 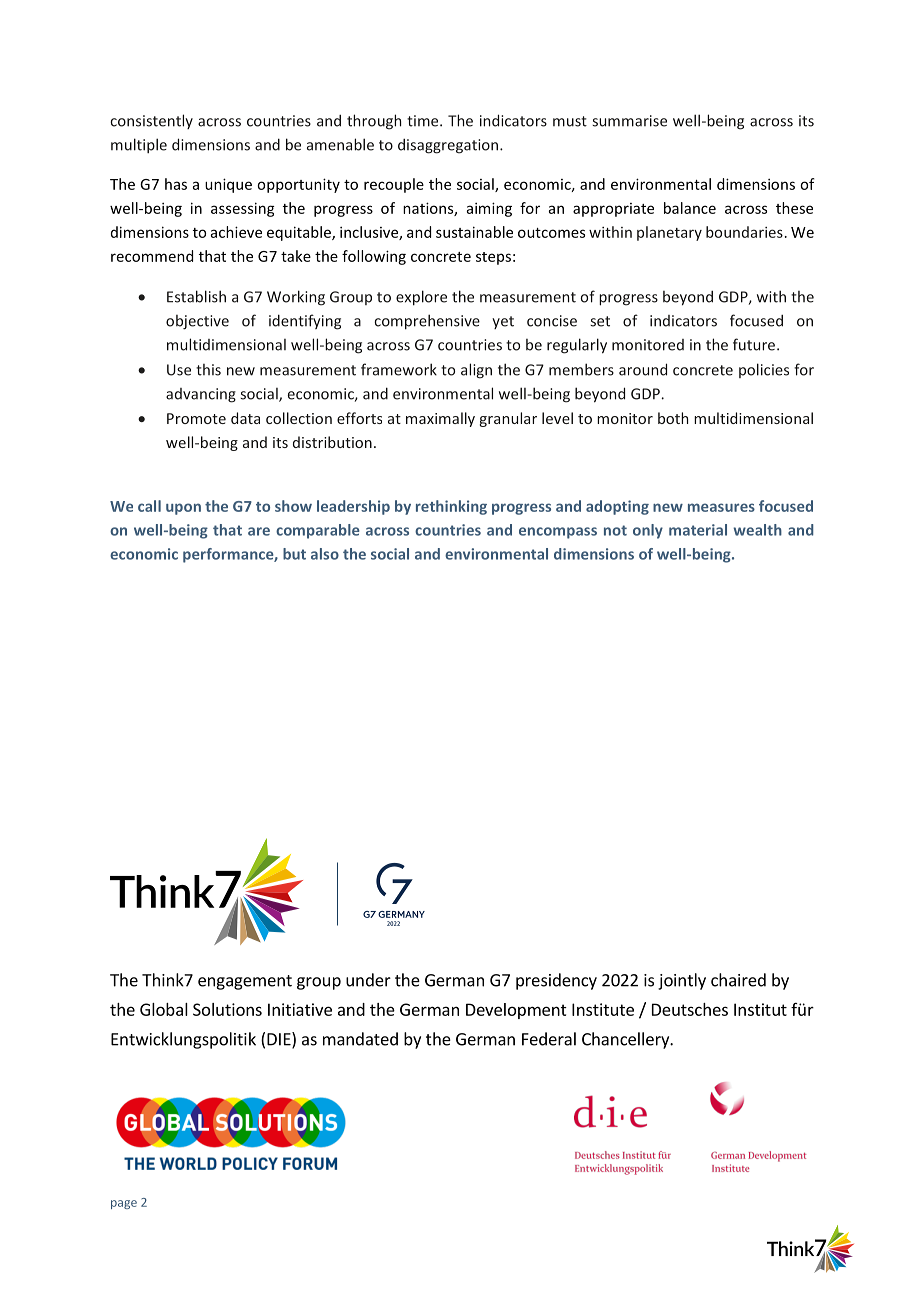 I want to click on unique, so click(x=228, y=185).
